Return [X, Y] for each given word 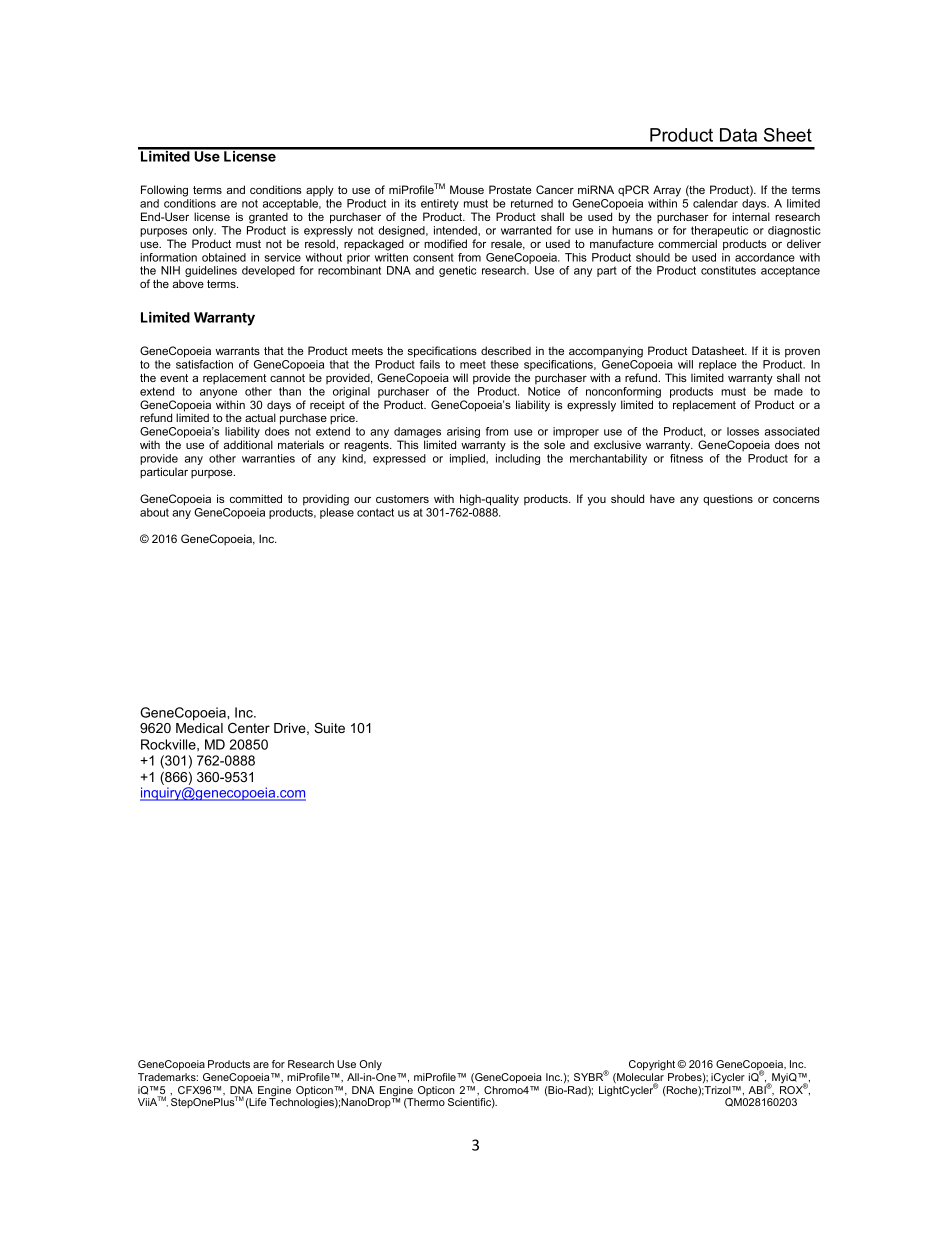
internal [751, 216]
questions [728, 500]
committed [256, 498]
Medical [199, 728]
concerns [796, 500]
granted [268, 218]
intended [456, 230]
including [518, 459]
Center [249, 728]
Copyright [653, 1065]
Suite [329, 728]
